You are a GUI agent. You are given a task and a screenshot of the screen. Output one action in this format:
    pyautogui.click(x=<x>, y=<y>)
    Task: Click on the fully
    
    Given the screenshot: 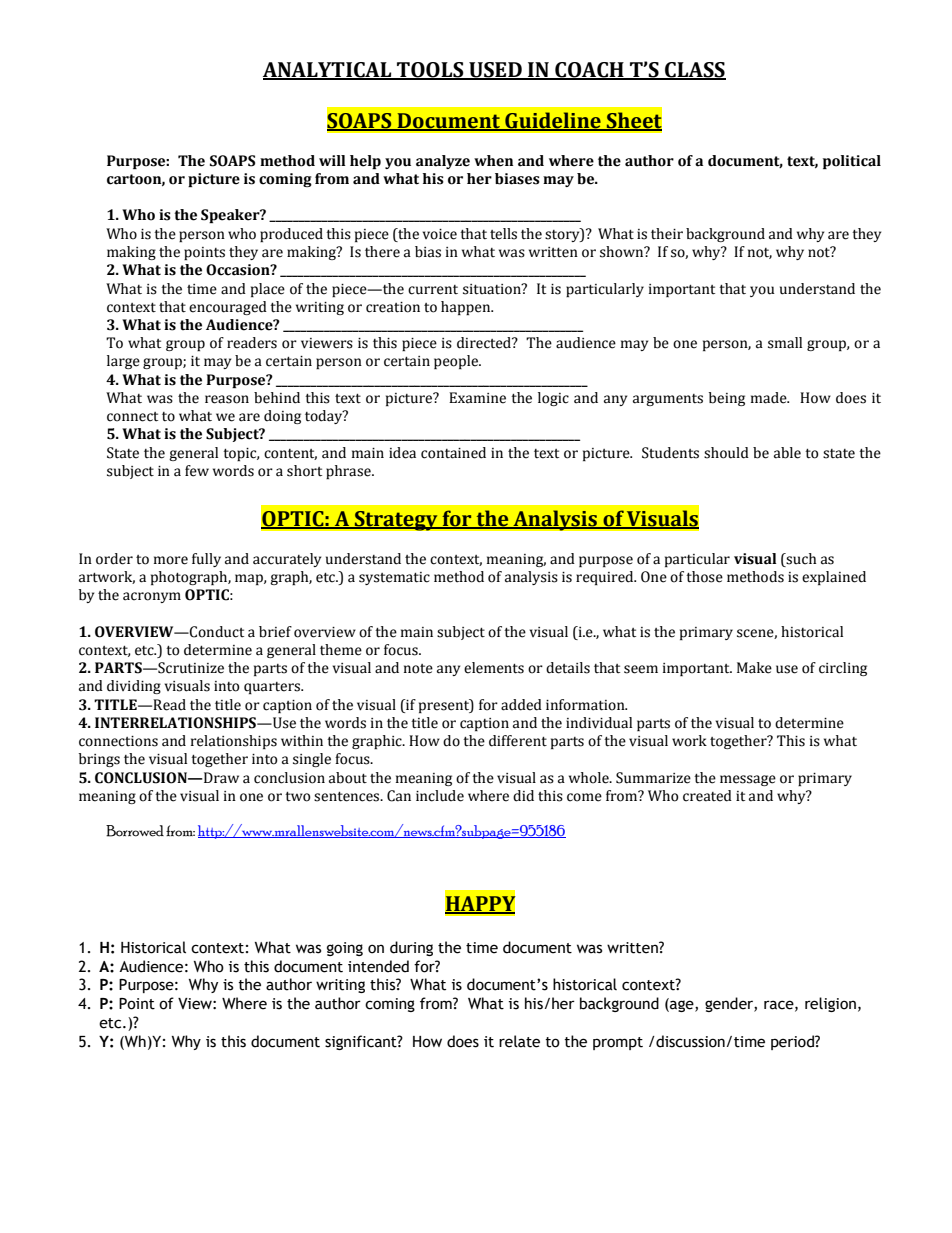 What is the action you would take?
    pyautogui.click(x=206, y=560)
